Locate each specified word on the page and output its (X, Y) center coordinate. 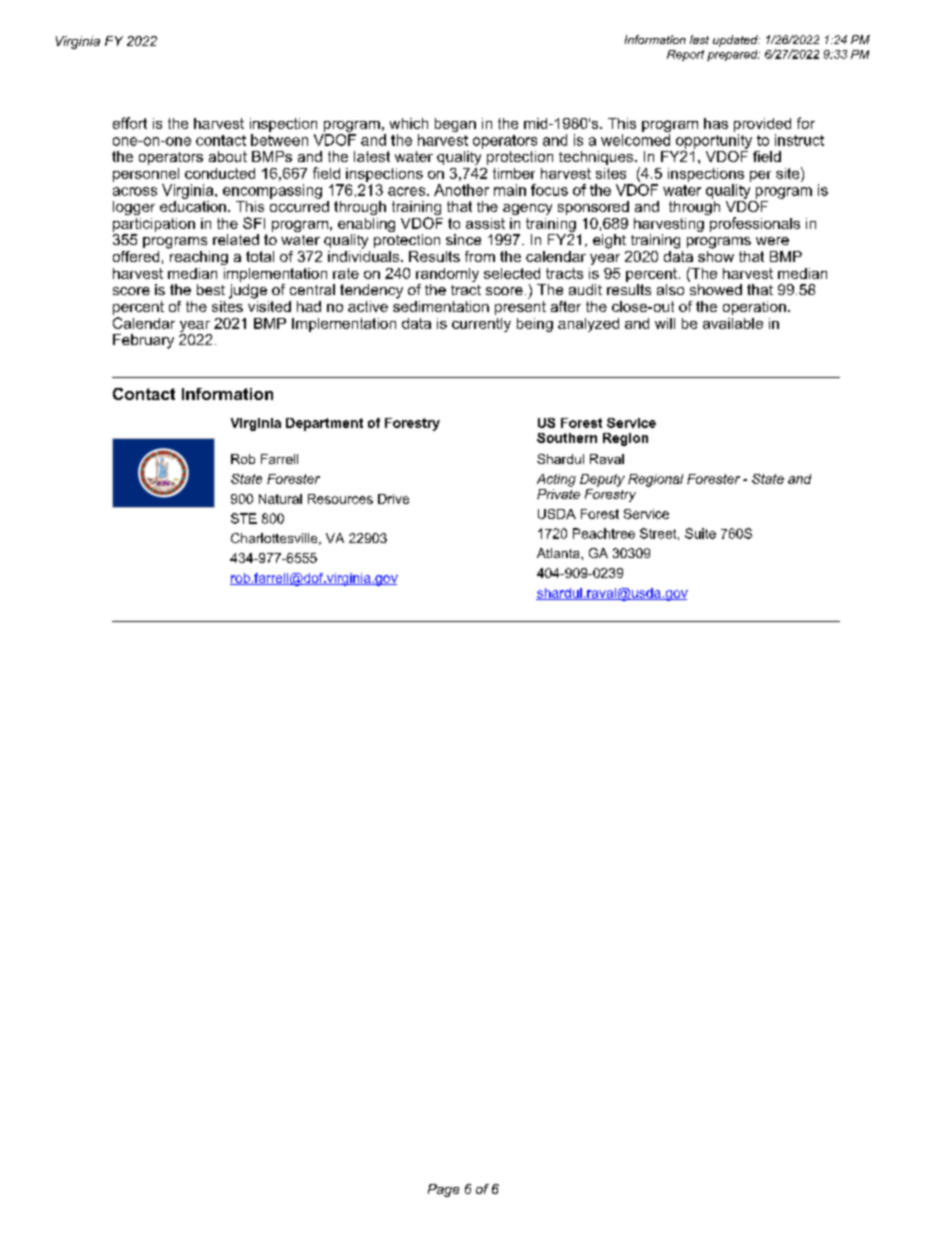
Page (443, 1190)
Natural (280, 499)
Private (558, 492)
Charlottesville (275, 539)
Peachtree (604, 533)
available (733, 323)
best (211, 289)
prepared (733, 55)
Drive (393, 499)
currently (481, 325)
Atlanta (559, 553)
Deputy (602, 480)
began (455, 125)
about (228, 156)
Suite (700, 533)
